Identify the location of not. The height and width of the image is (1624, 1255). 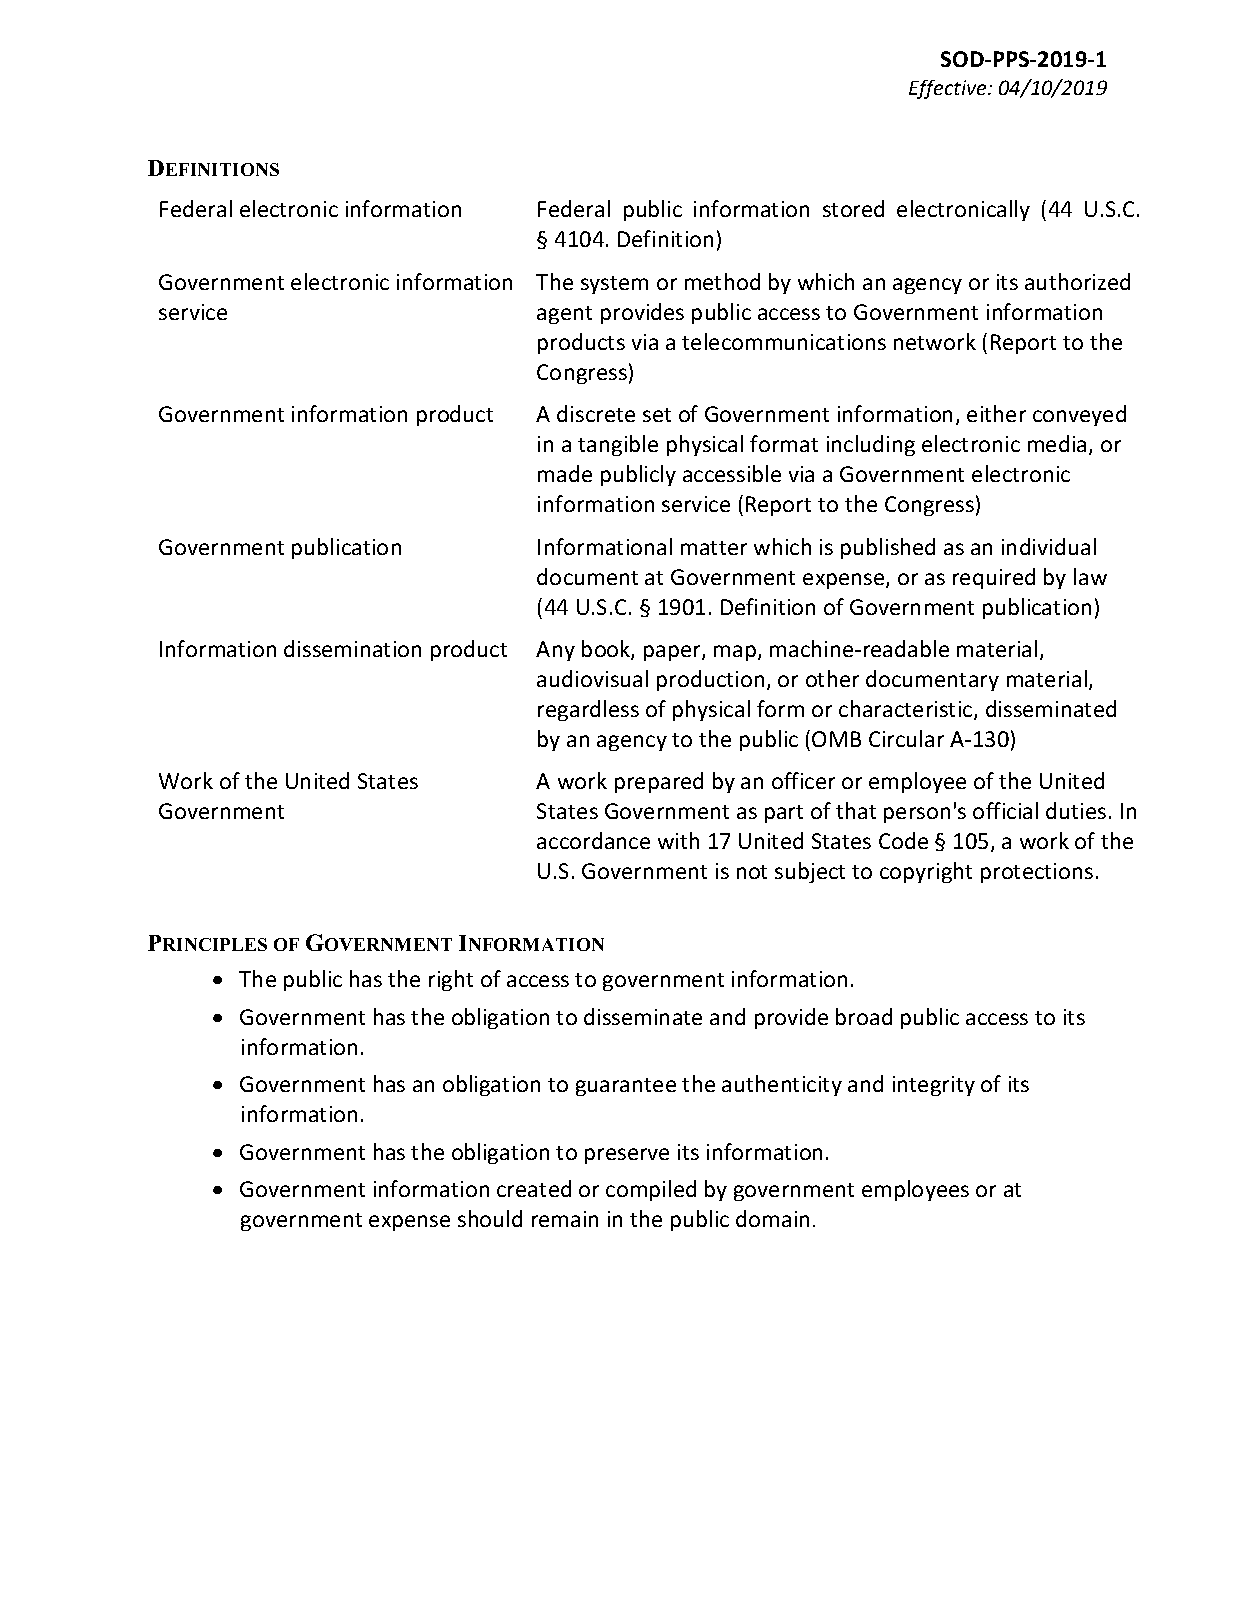
(752, 872).
